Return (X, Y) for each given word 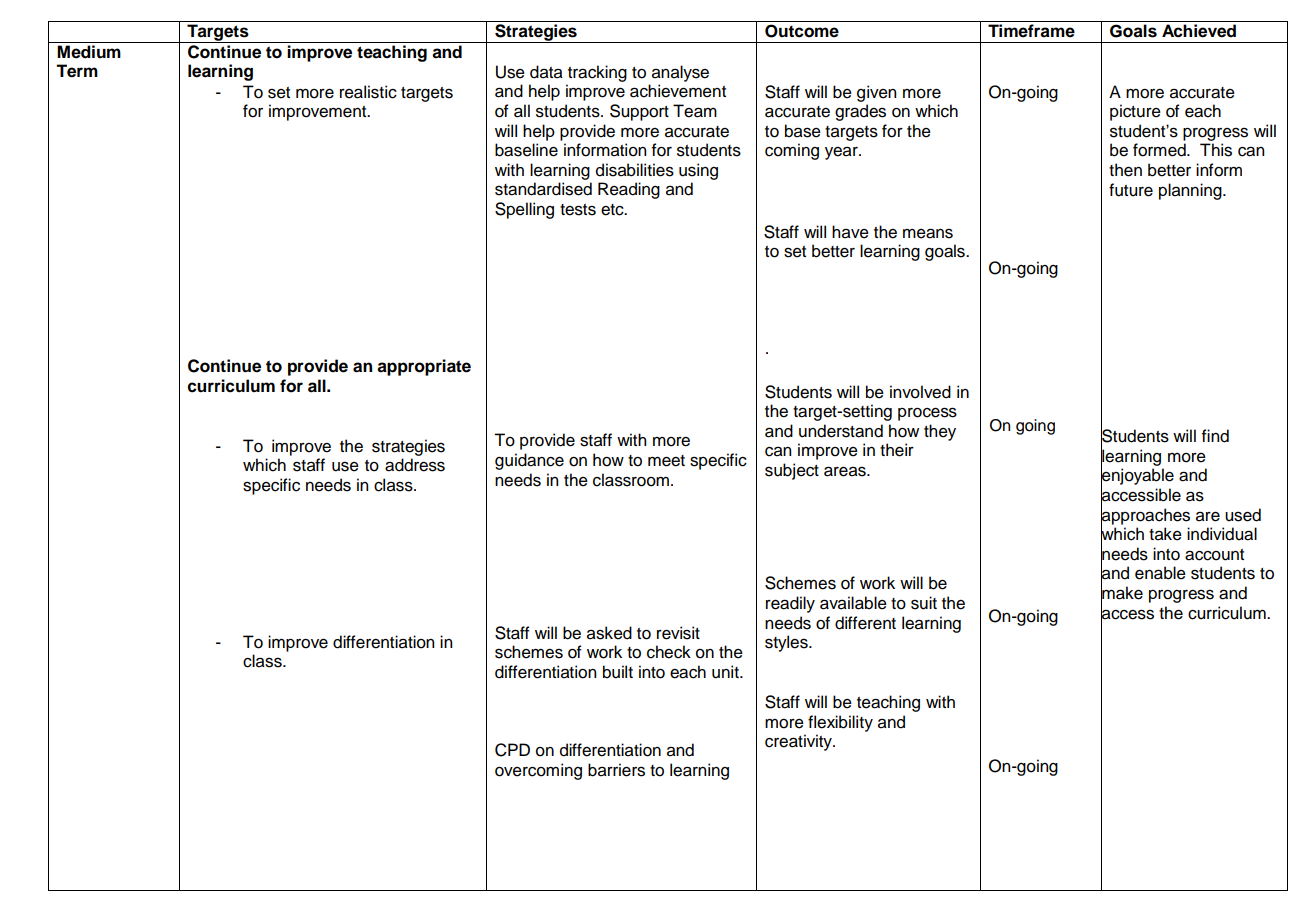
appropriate (424, 367)
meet (666, 461)
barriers (616, 770)
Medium (89, 52)
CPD (512, 750)
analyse (680, 73)
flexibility (840, 723)
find (1215, 436)
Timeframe (1031, 31)
